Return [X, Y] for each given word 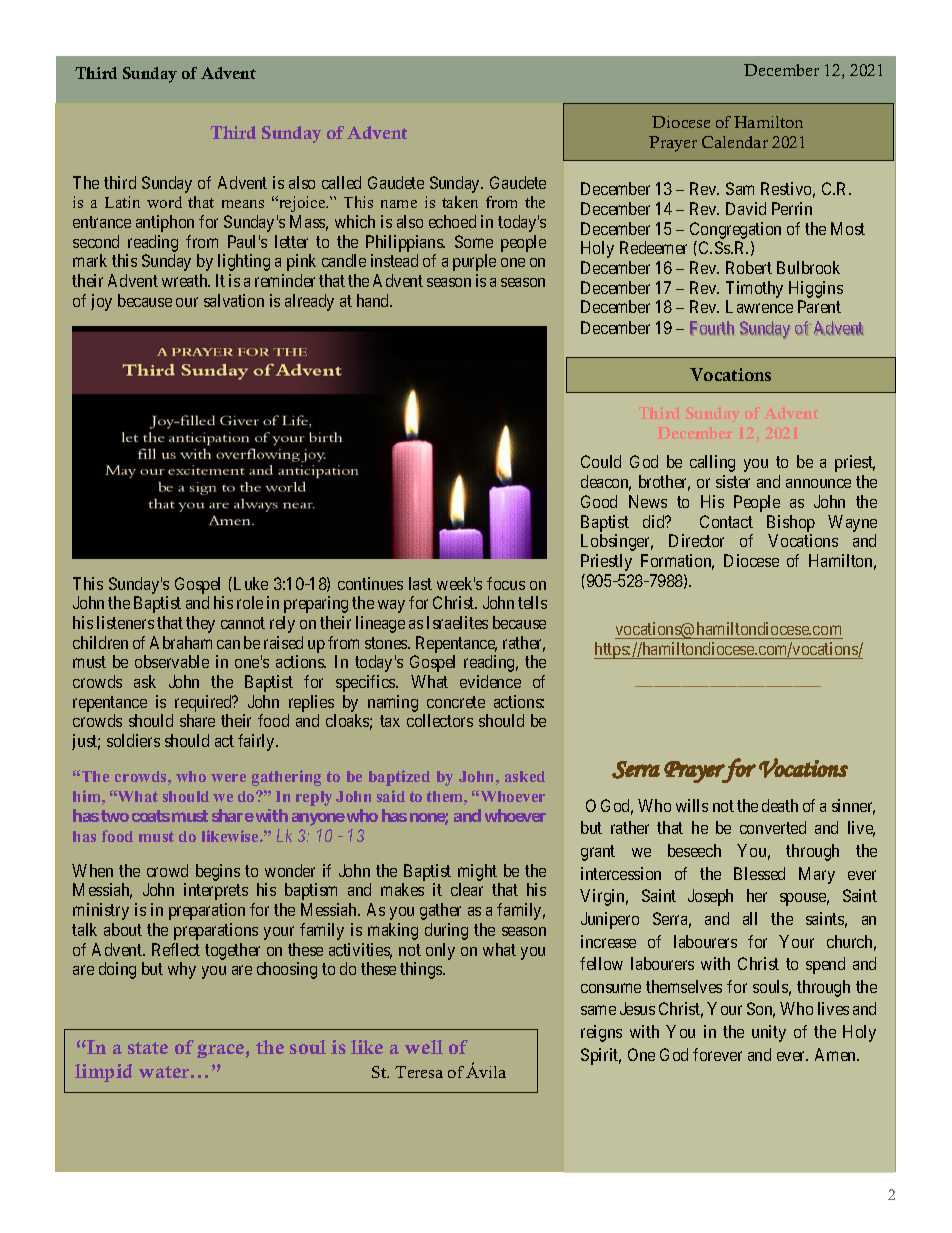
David [746, 208]
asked [525, 776]
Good [599, 501]
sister [733, 481]
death [780, 805]
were [228, 778]
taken [460, 202]
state [148, 1048]
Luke [249, 583]
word [164, 202]
